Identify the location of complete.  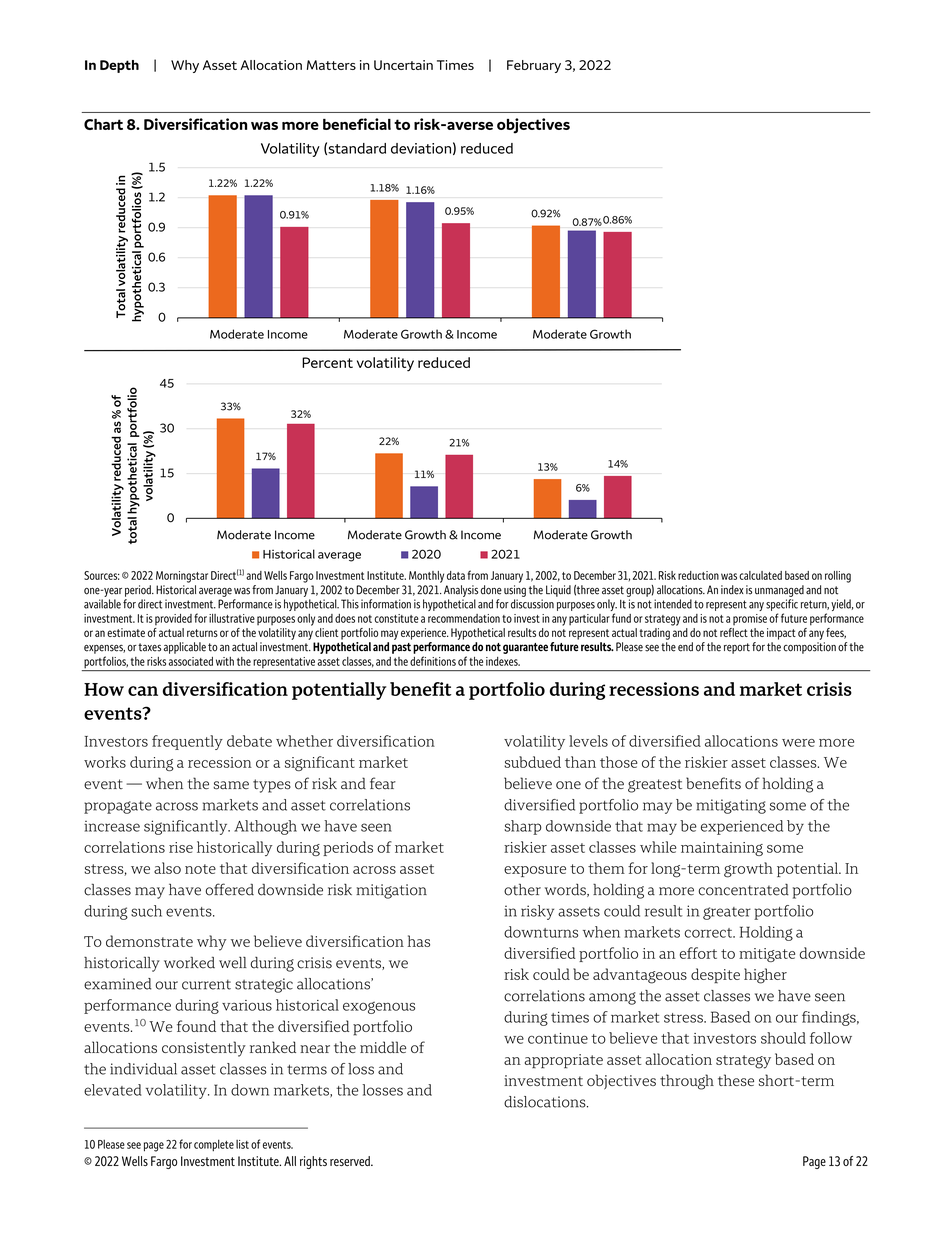
(214, 1145).
